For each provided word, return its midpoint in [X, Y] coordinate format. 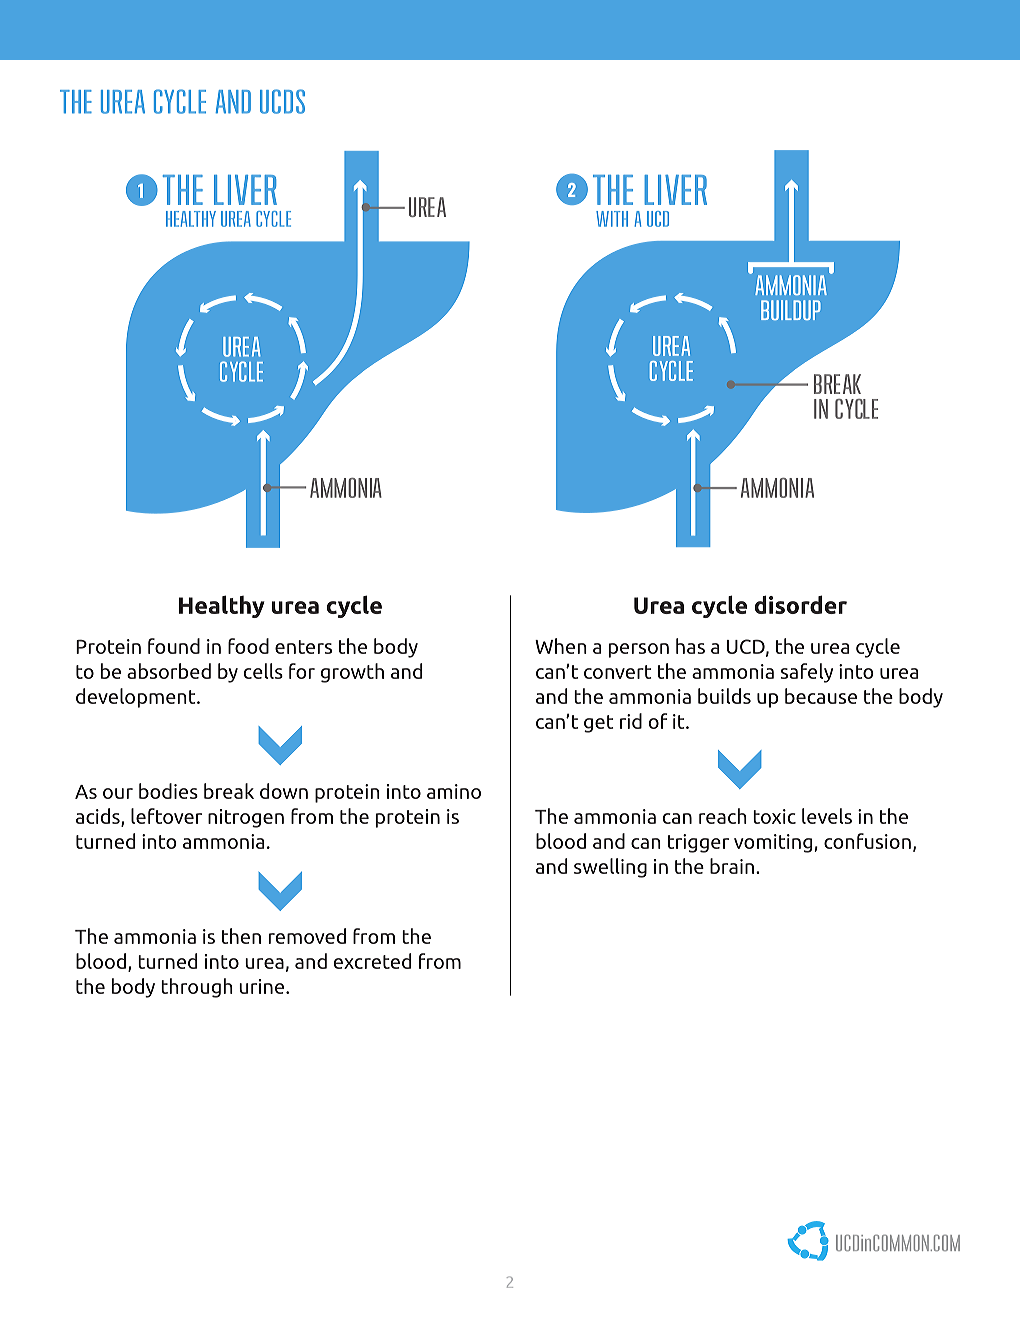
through [197, 988]
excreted [372, 961]
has [690, 646]
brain [732, 866]
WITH [612, 219]
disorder [801, 604]
